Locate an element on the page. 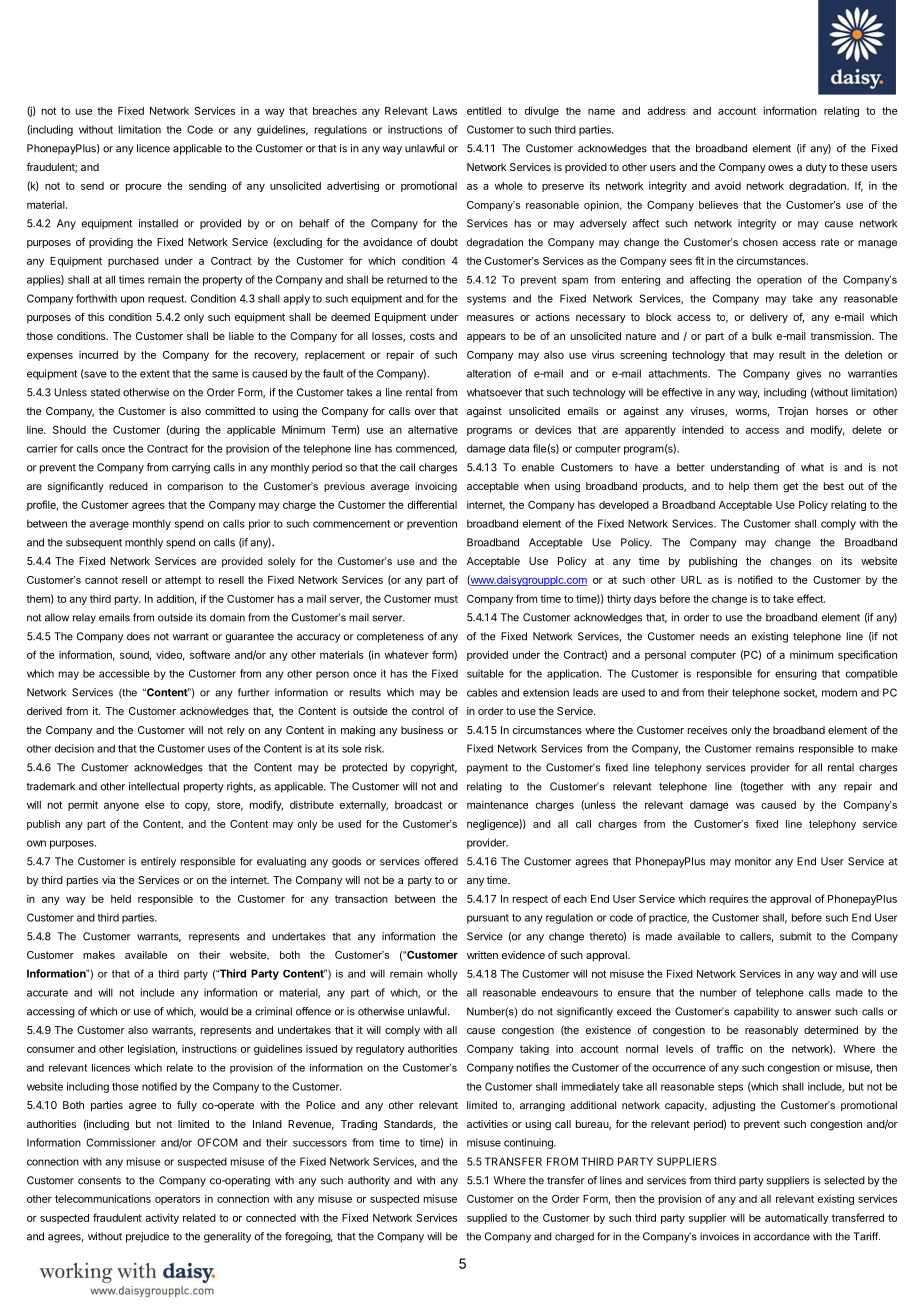 This image has width=924, height=1308. Trojan is located at coordinates (793, 412).
